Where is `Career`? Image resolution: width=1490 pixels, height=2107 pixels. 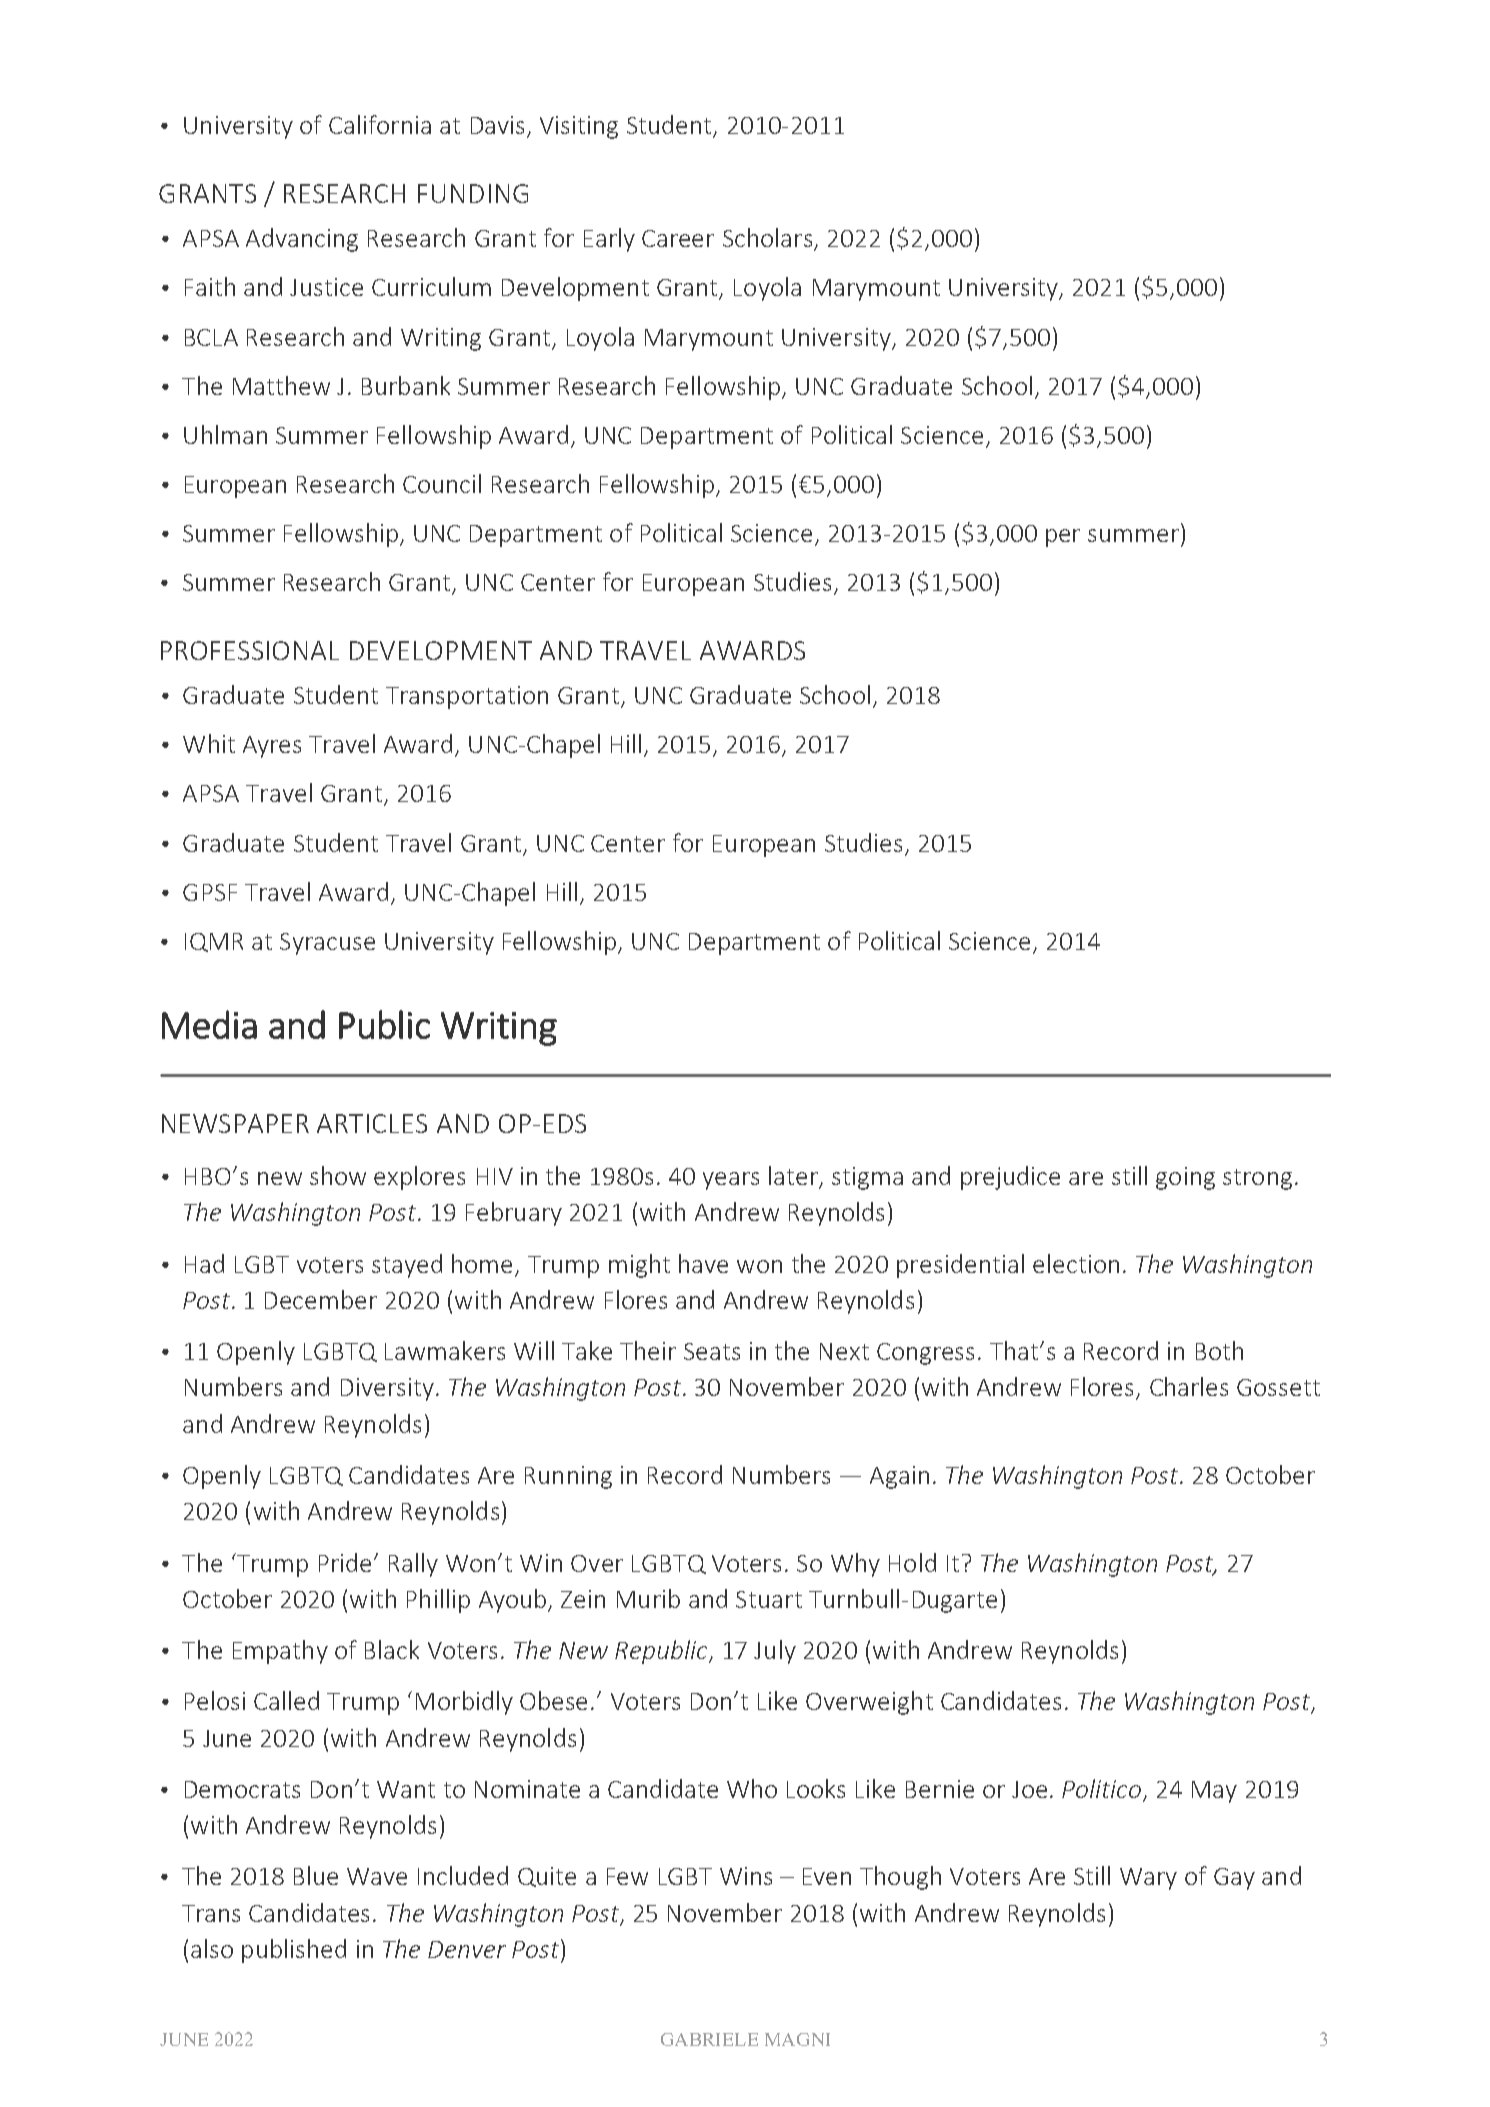 Career is located at coordinates (678, 238).
